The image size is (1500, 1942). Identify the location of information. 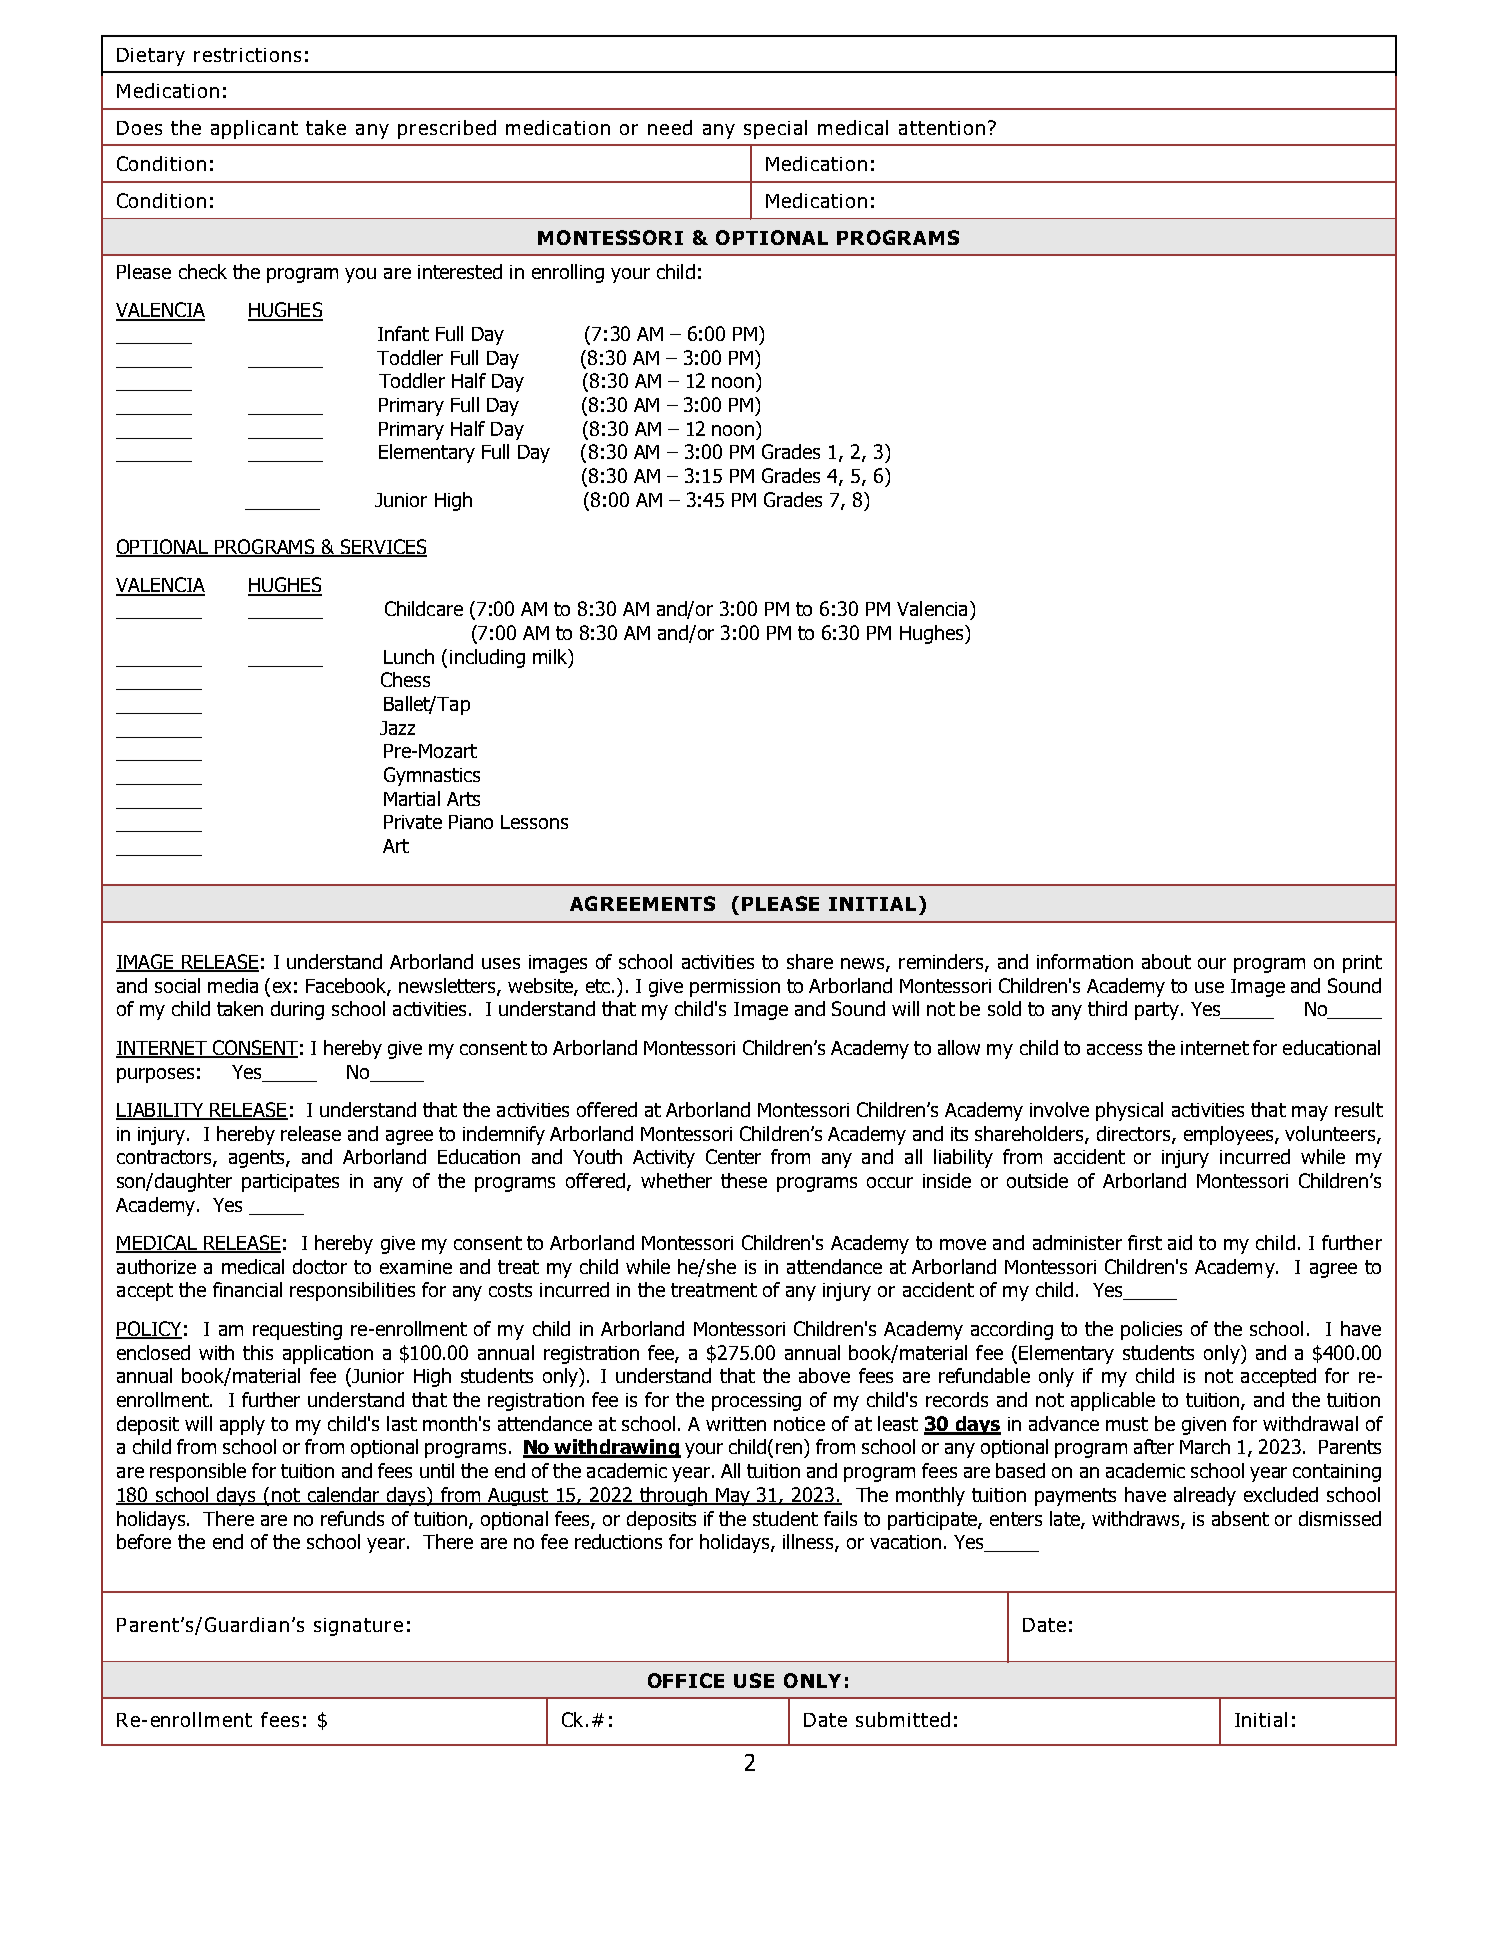
(1085, 961).
